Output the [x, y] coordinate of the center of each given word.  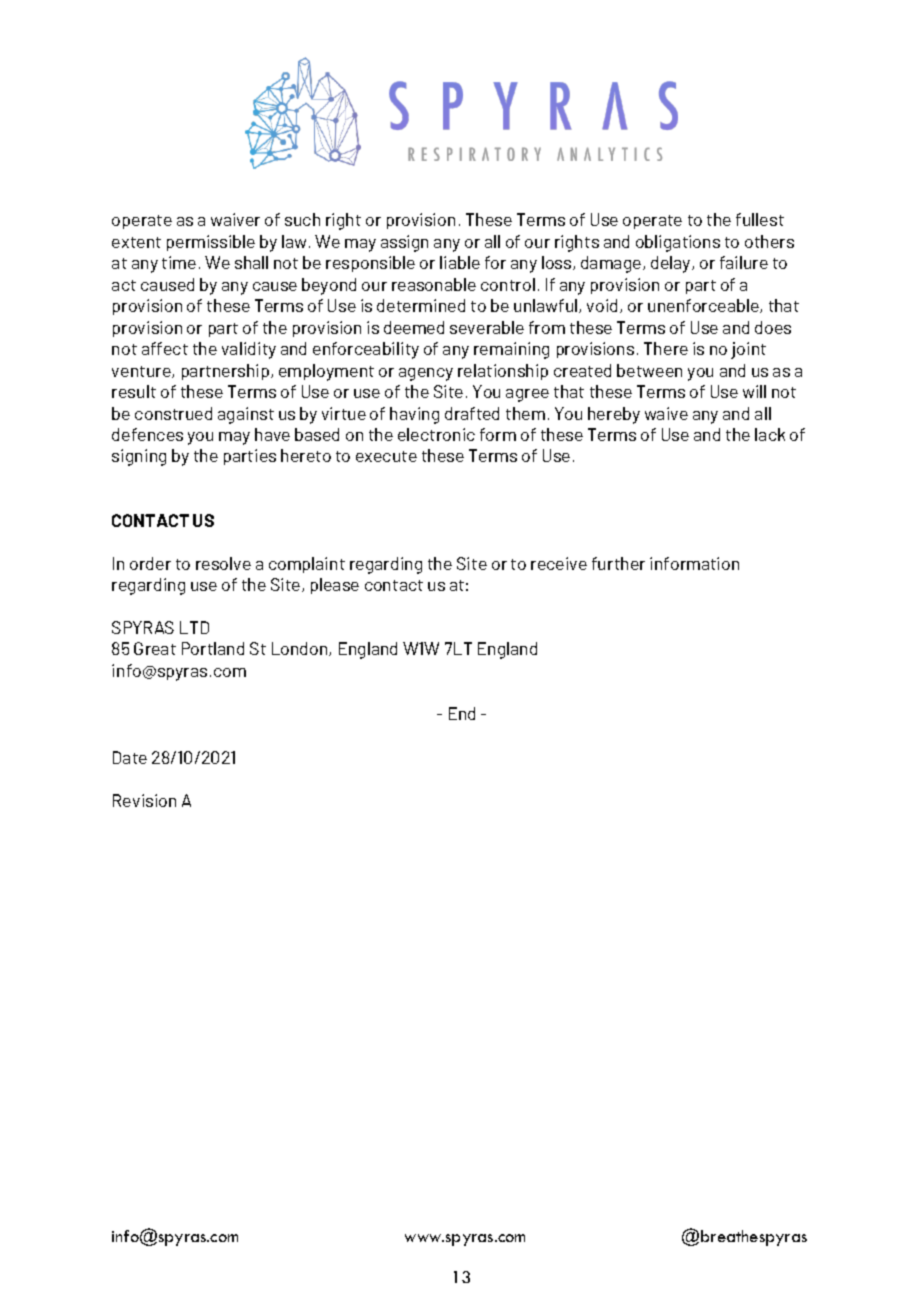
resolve [223, 563]
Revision [144, 800]
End [462, 713]
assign [404, 243]
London [301, 649]
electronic [436, 434]
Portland [213, 648]
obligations [678, 243]
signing [139, 457]
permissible [211, 243]
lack [770, 434]
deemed [414, 327]
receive [559, 563]
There [666, 348]
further [618, 563]
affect [165, 348]
